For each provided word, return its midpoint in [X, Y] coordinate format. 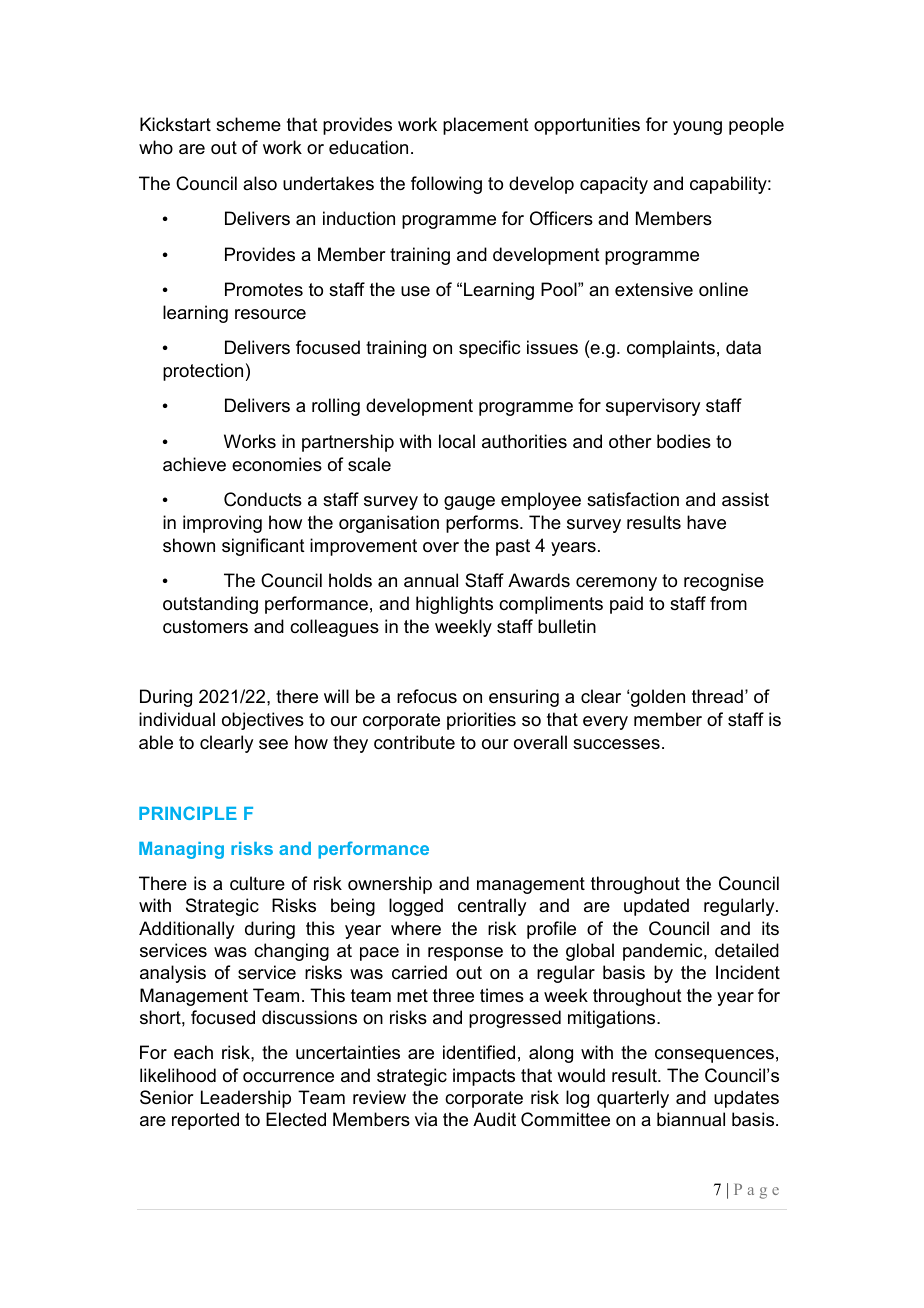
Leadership [246, 1099]
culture [257, 883]
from [728, 603]
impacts [484, 1077]
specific [489, 349]
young [697, 128]
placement [486, 126]
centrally [492, 907]
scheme [248, 124]
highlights [454, 605]
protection [203, 372]
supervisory [653, 407]
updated [656, 907]
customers [205, 627]
